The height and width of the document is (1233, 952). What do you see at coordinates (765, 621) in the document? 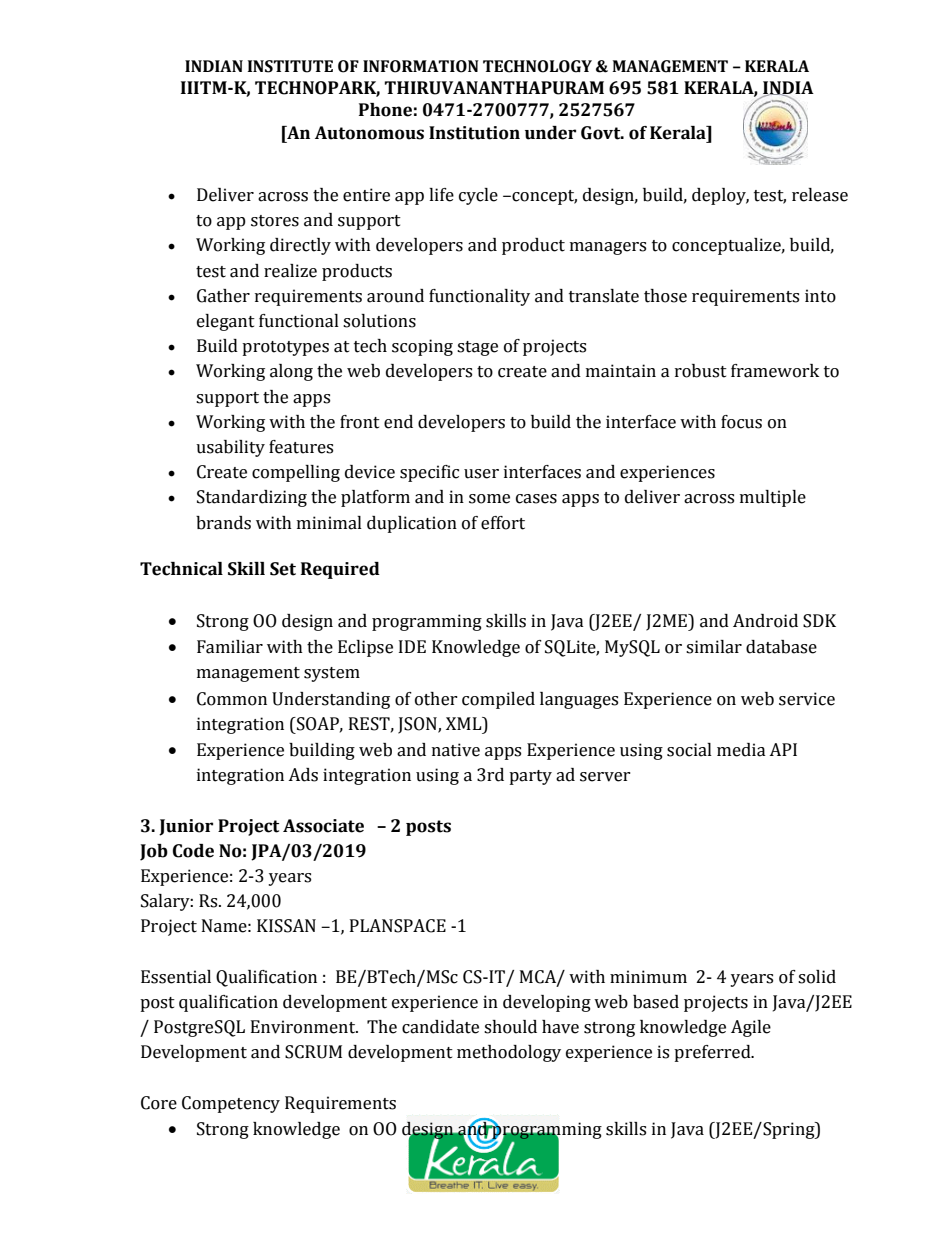
I see `Android` at bounding box center [765, 621].
